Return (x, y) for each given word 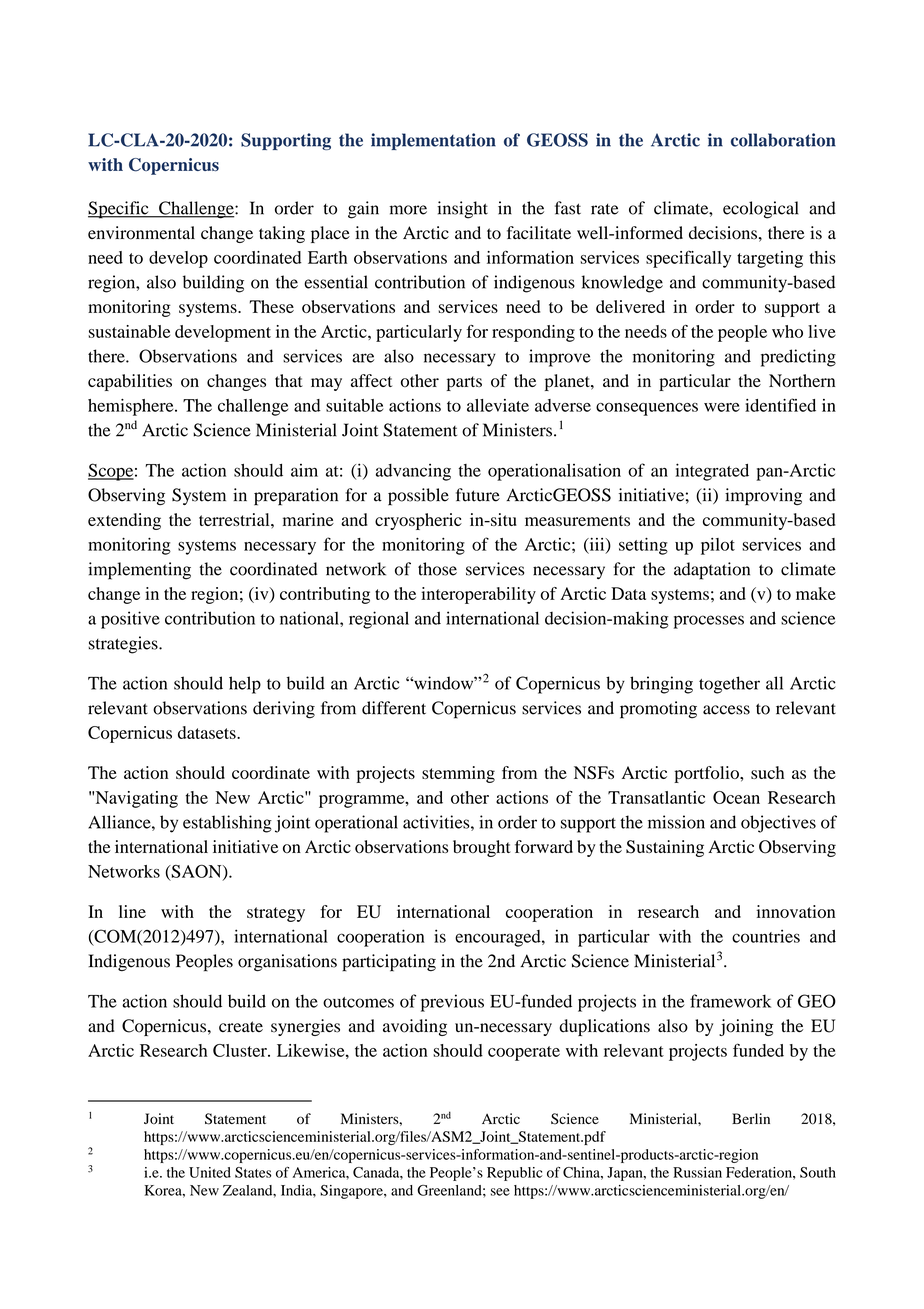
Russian (697, 1172)
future (478, 495)
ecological (761, 210)
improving (763, 497)
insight (462, 210)
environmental (141, 233)
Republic (515, 1174)
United (210, 1172)
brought (482, 848)
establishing (227, 824)
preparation (296, 497)
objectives (778, 824)
